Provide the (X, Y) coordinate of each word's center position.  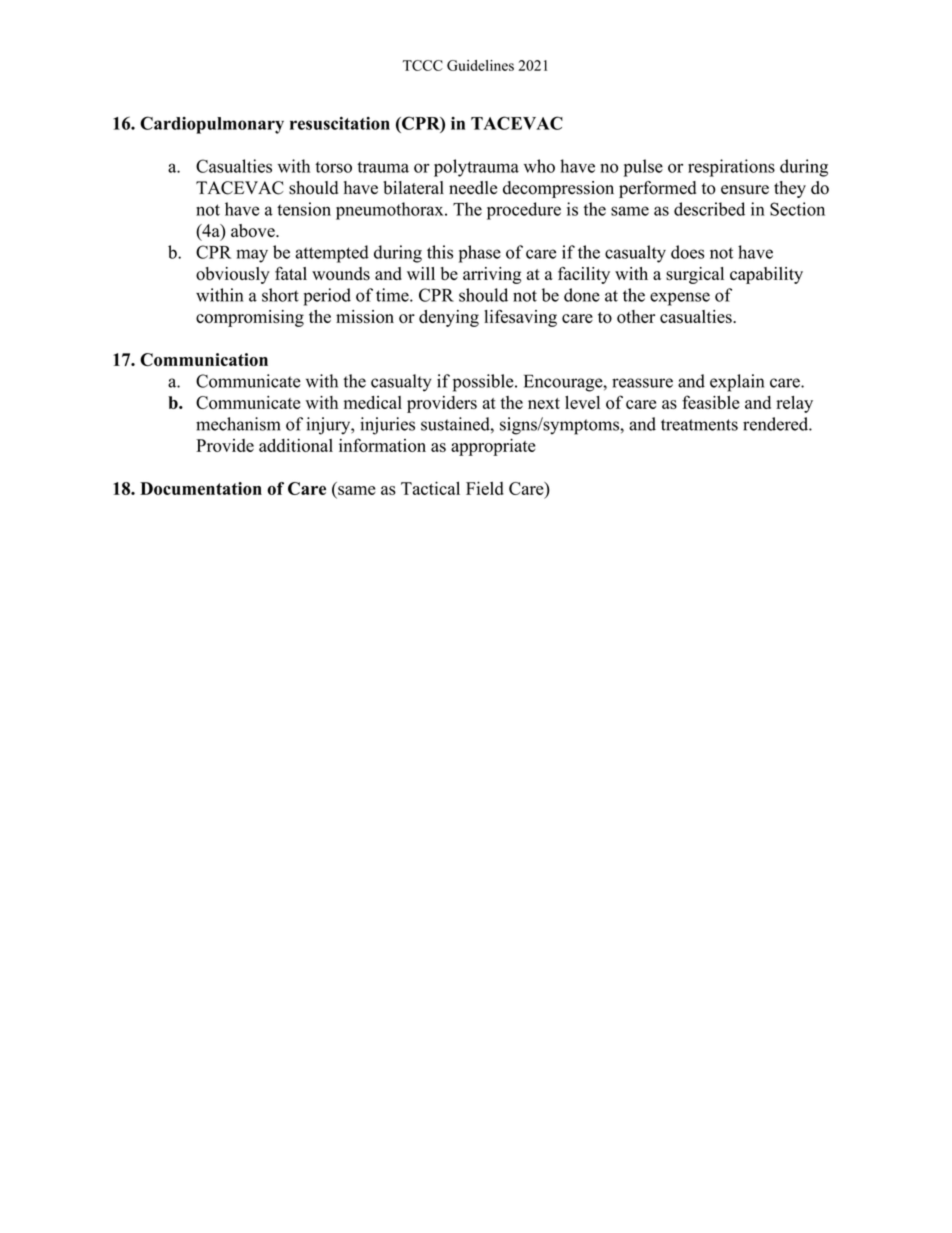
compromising (250, 318)
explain (737, 383)
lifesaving (520, 318)
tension (304, 209)
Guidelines (480, 65)
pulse (643, 168)
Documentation (201, 488)
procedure (524, 211)
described (709, 209)
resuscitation (340, 123)
